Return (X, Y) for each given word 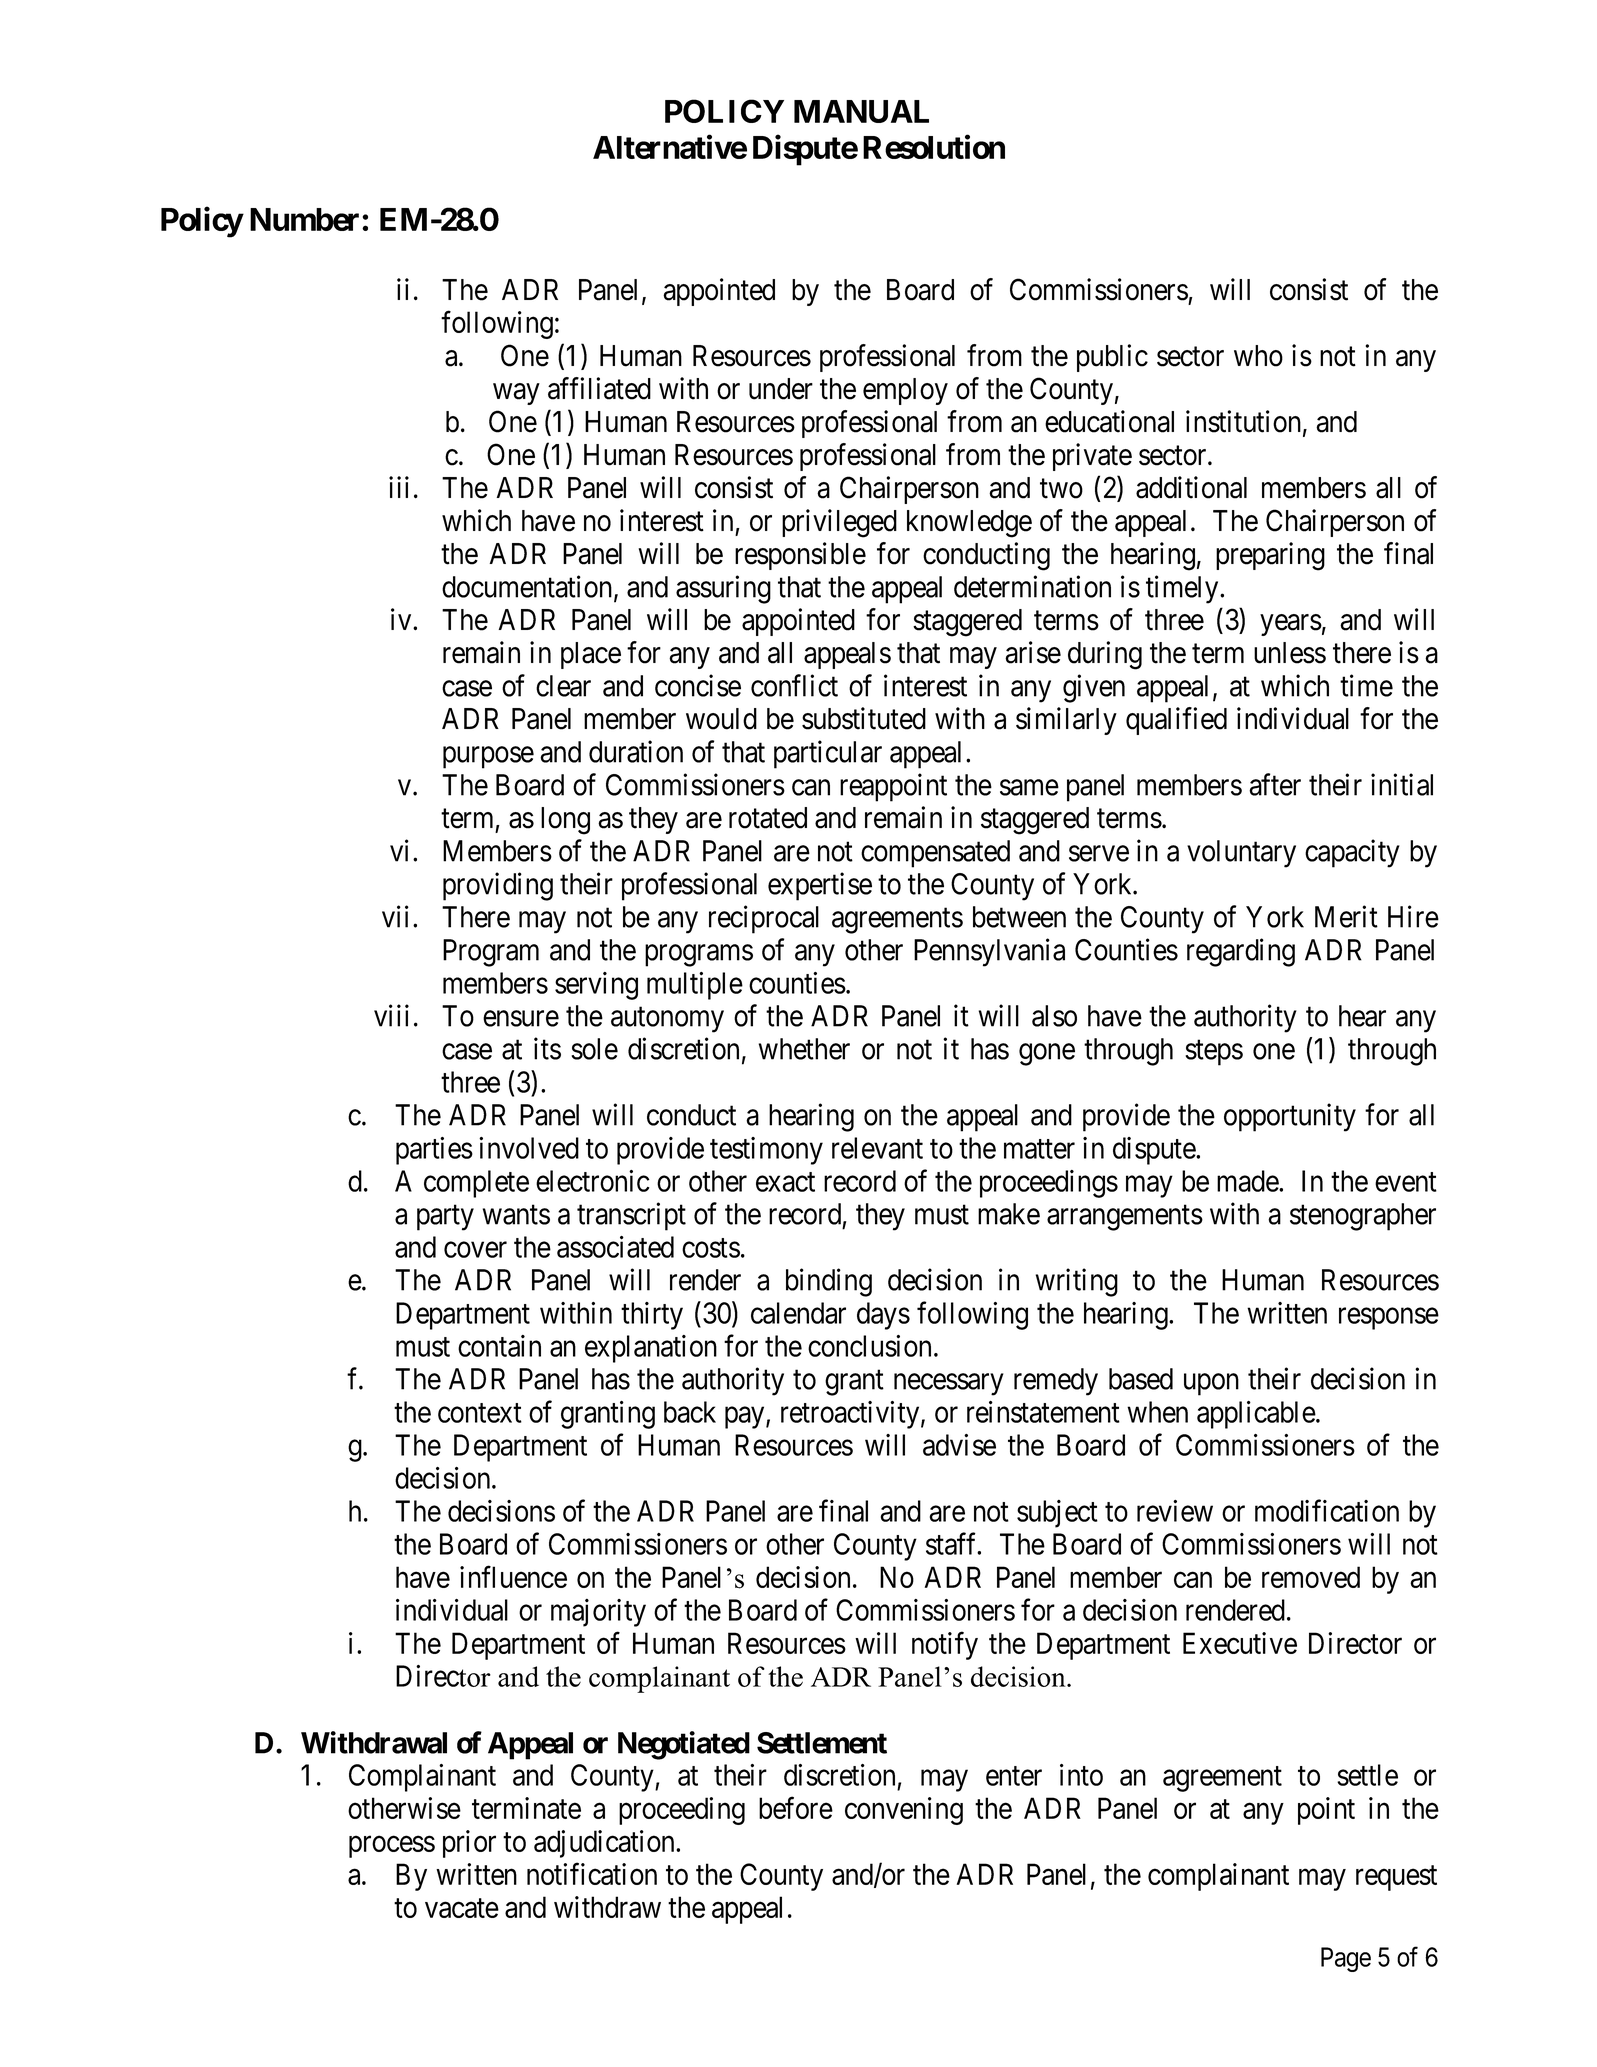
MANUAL (861, 111)
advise (959, 1445)
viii (391, 1015)
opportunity (1290, 1117)
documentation (528, 587)
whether (804, 1049)
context (480, 1413)
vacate (462, 1908)
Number (306, 219)
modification (1327, 1510)
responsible (800, 556)
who (1258, 356)
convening (904, 1811)
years (1291, 625)
